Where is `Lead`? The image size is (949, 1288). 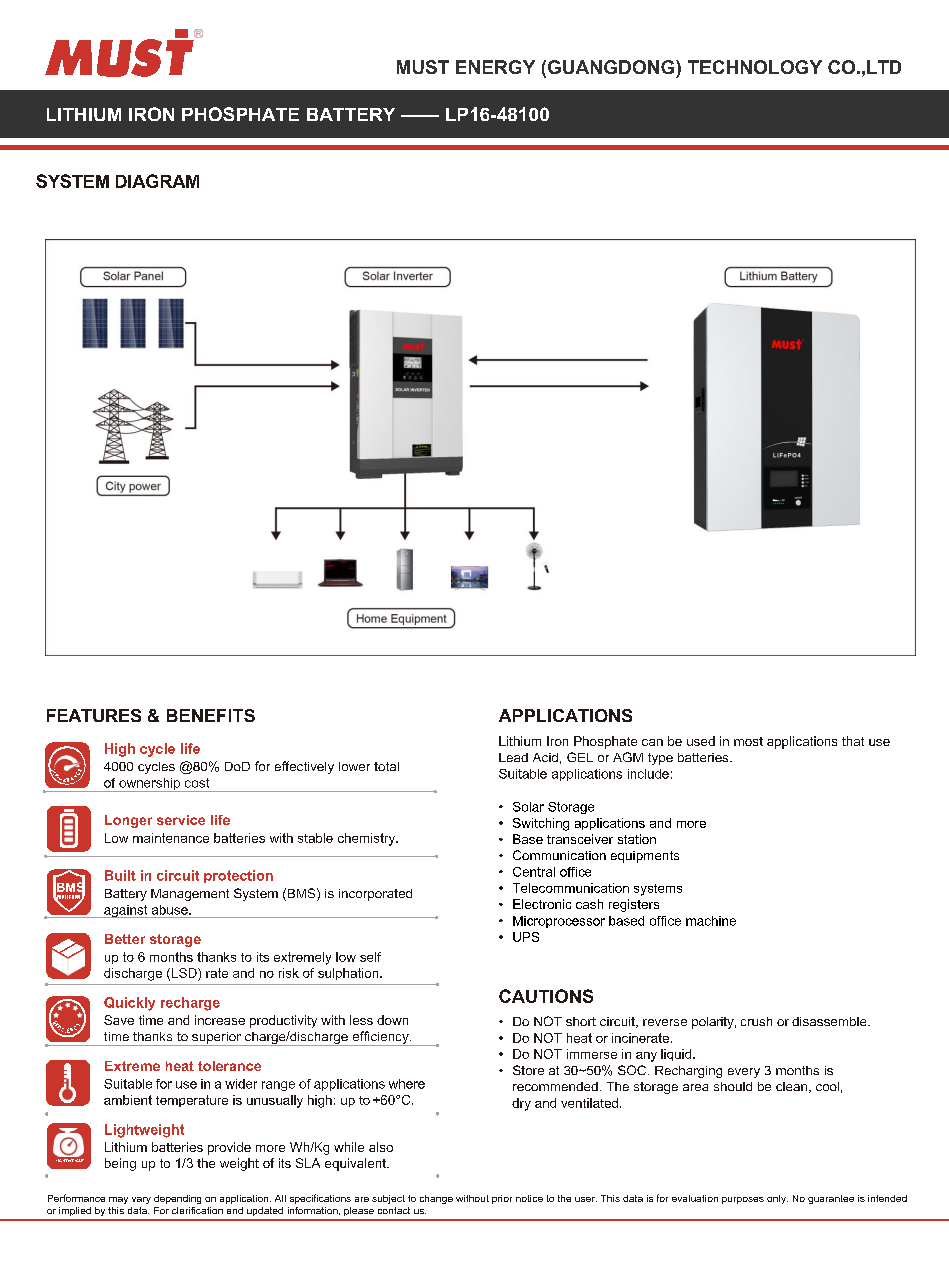 Lead is located at coordinates (513, 757).
